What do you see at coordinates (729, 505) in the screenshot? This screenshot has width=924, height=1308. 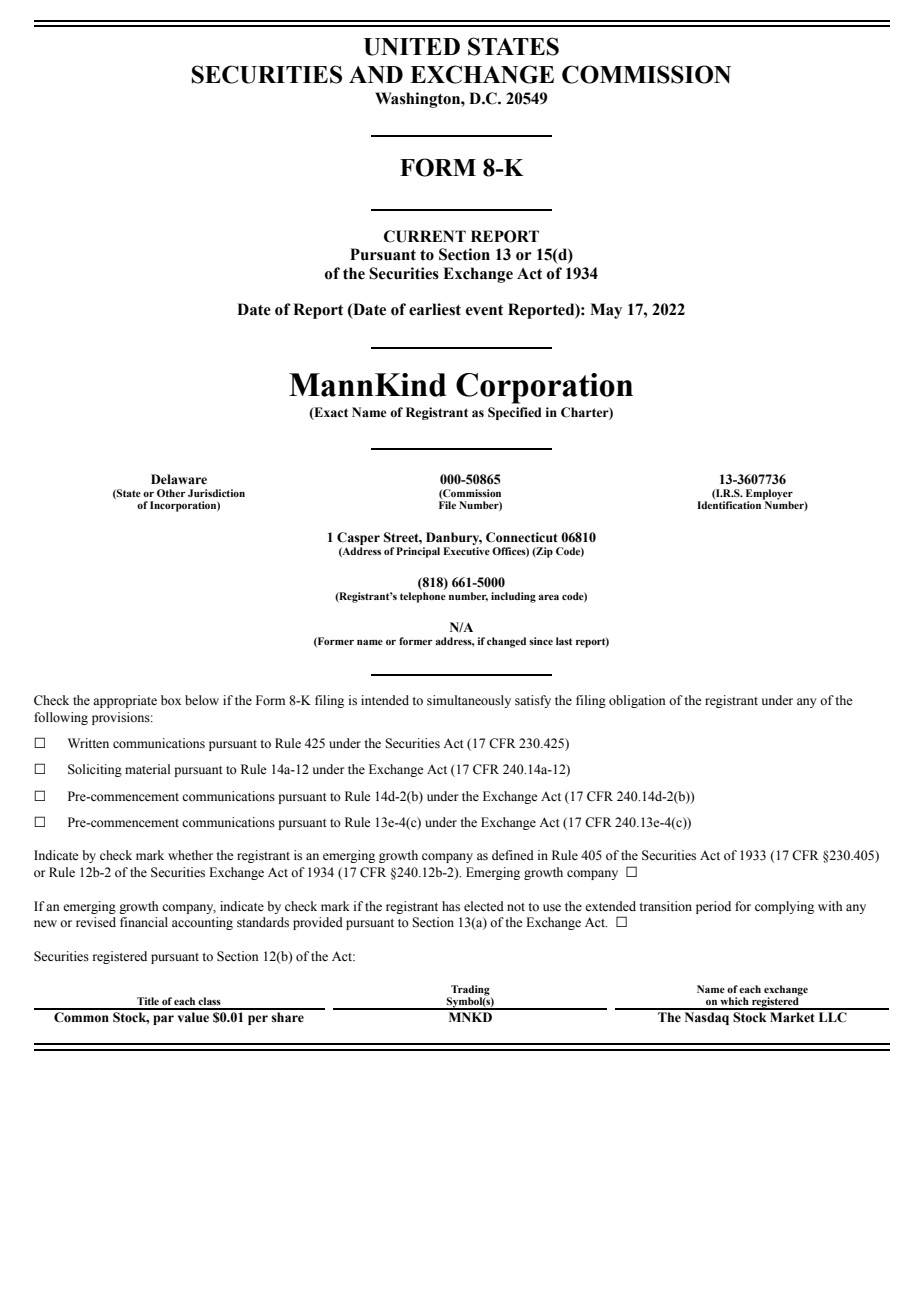 I see `Identification` at bounding box center [729, 505].
